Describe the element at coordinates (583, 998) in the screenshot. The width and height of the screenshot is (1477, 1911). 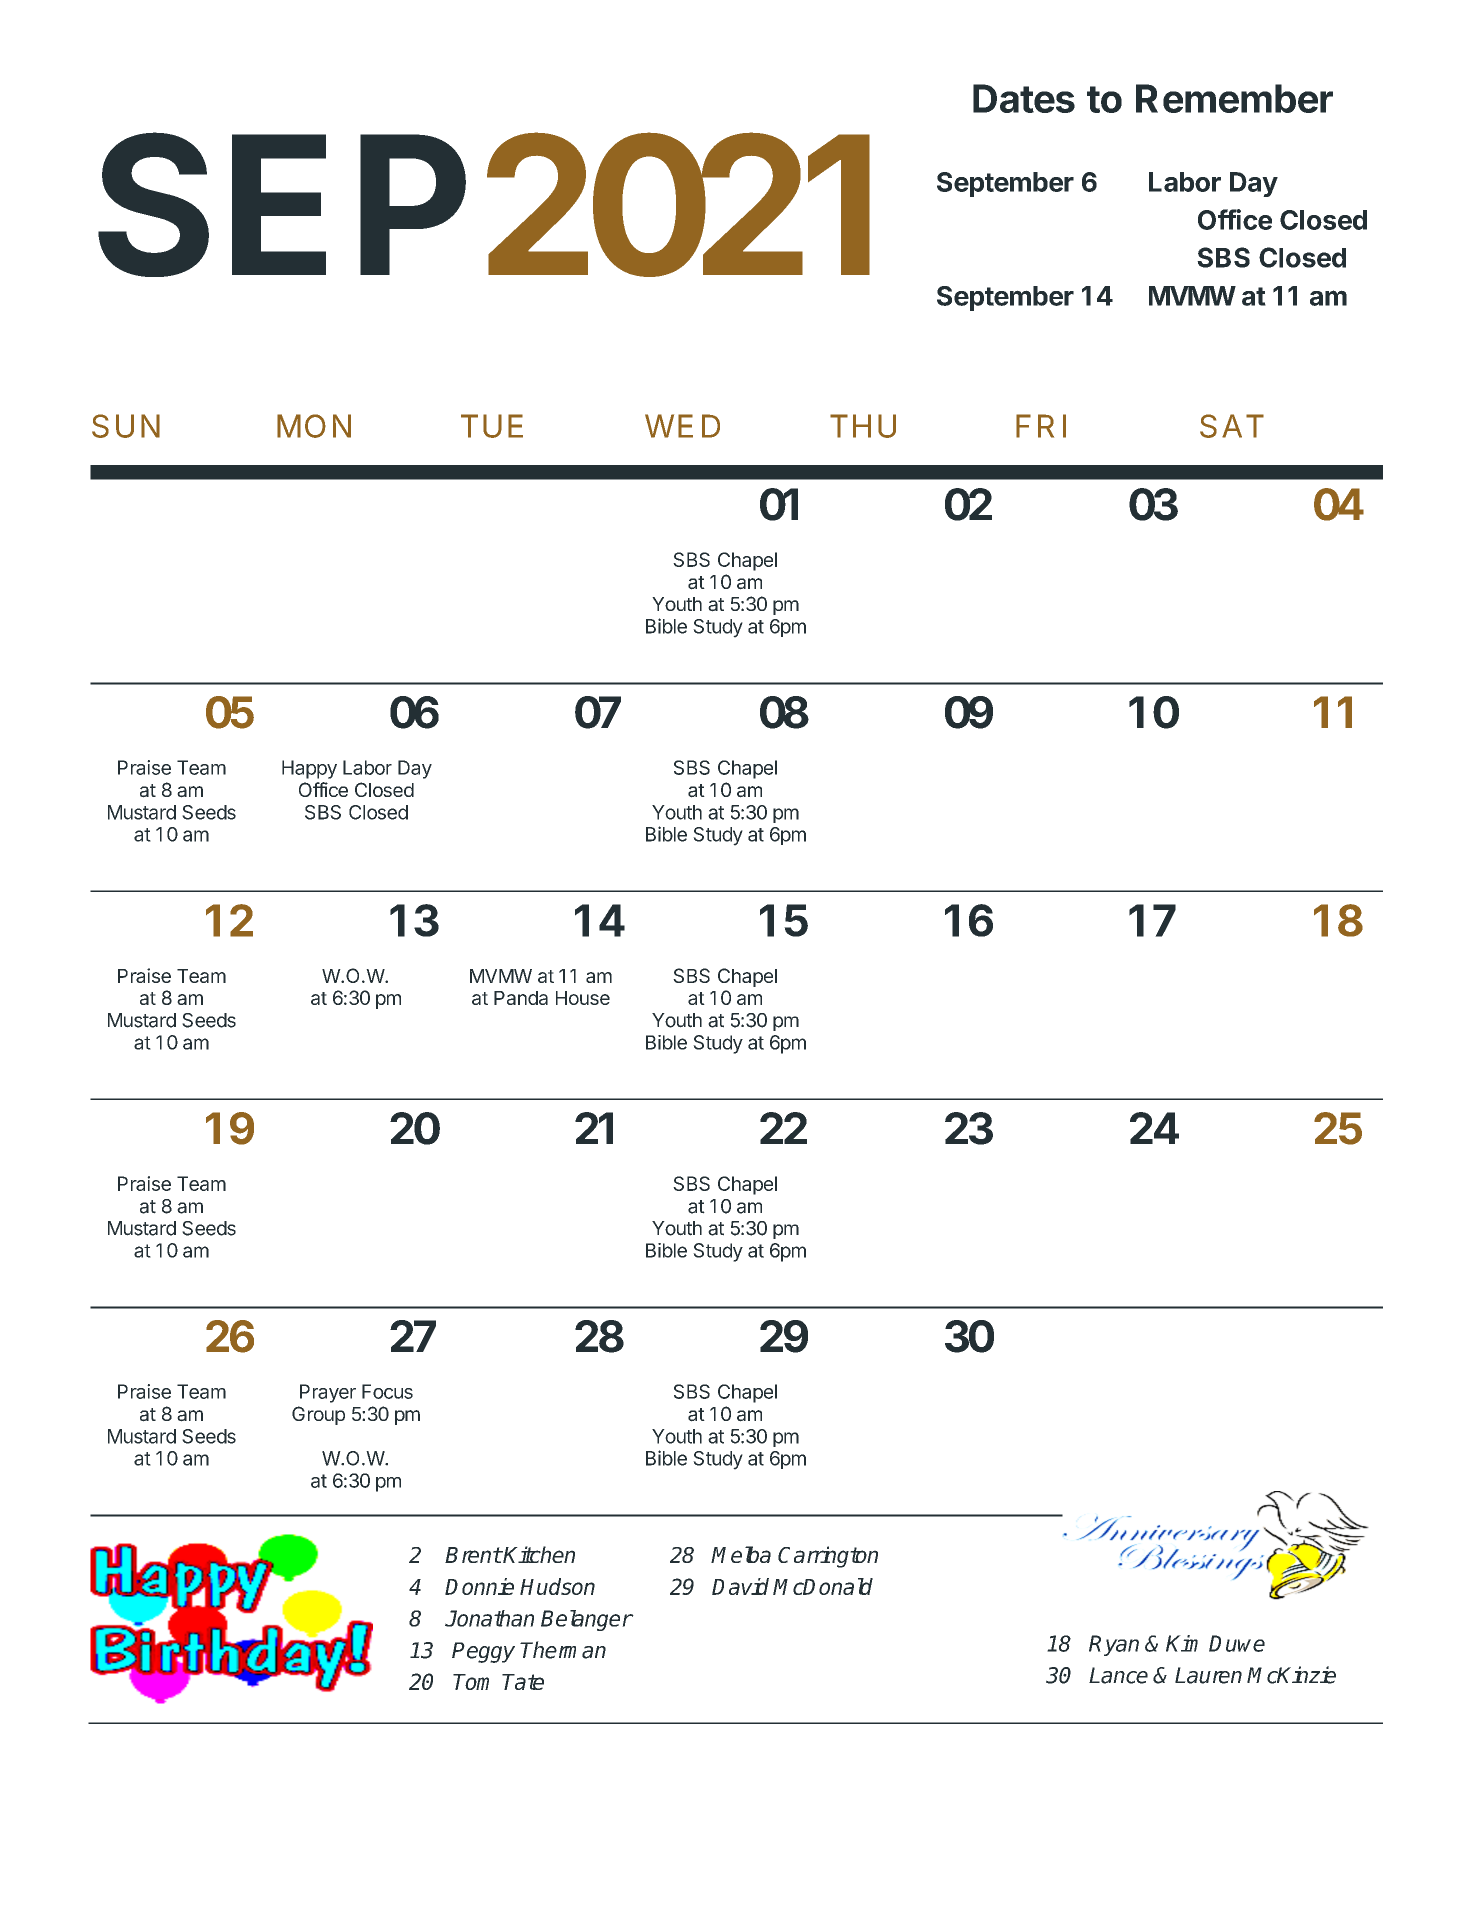
I see `House` at that location.
